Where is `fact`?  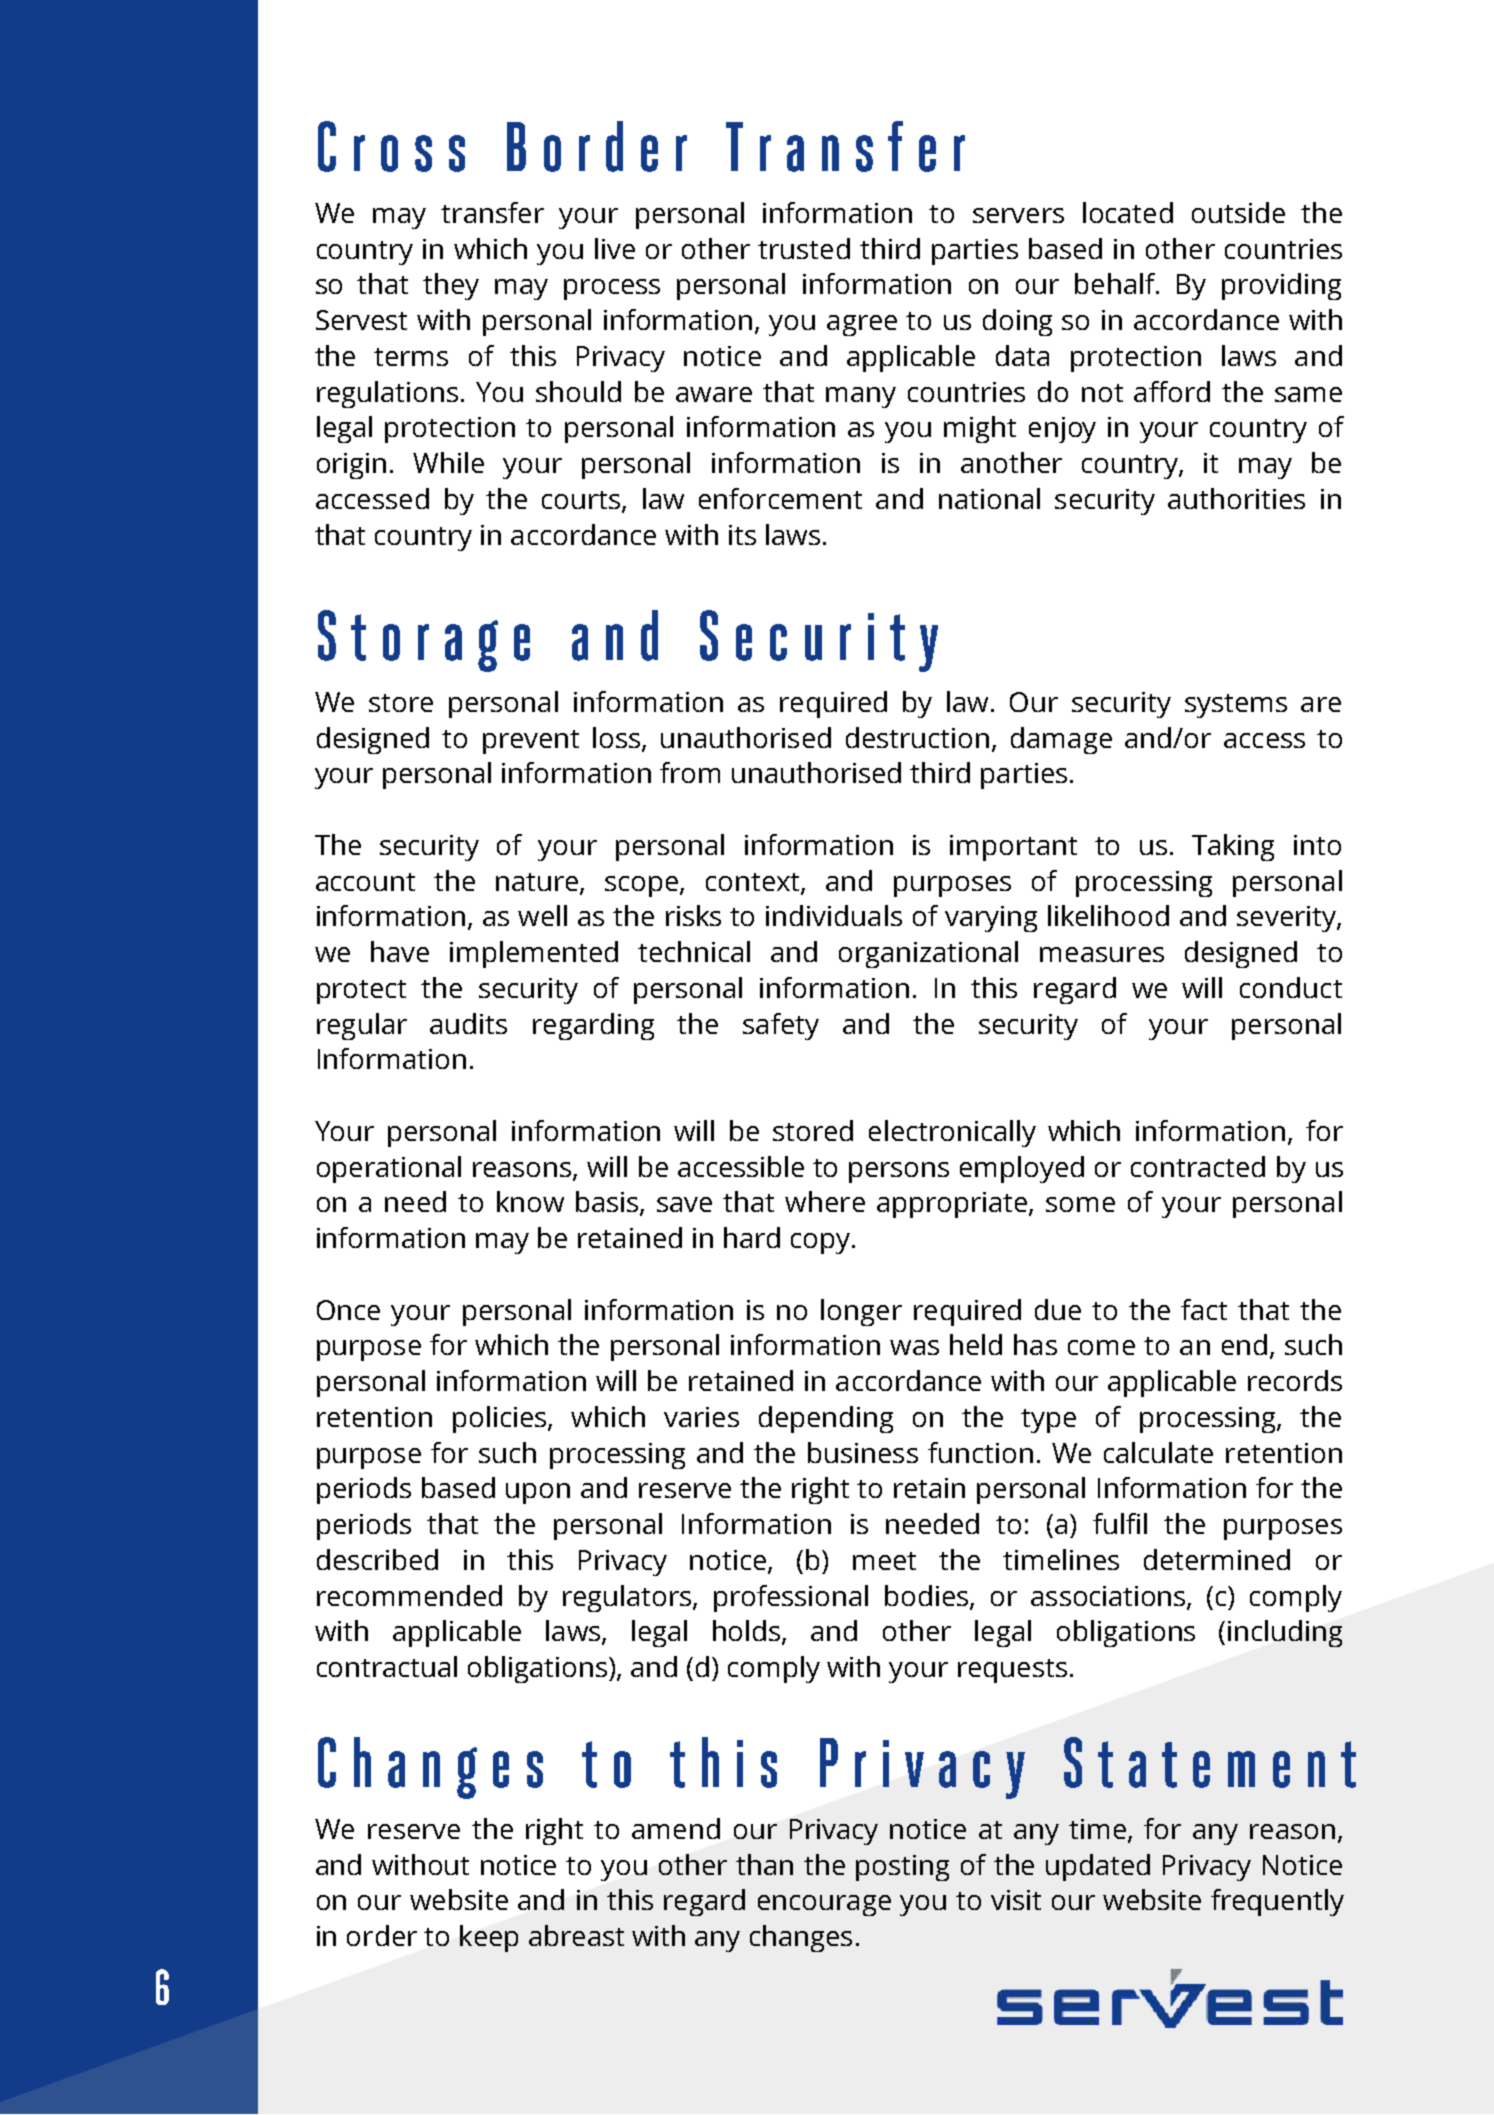
fact is located at coordinates (1204, 1309).
